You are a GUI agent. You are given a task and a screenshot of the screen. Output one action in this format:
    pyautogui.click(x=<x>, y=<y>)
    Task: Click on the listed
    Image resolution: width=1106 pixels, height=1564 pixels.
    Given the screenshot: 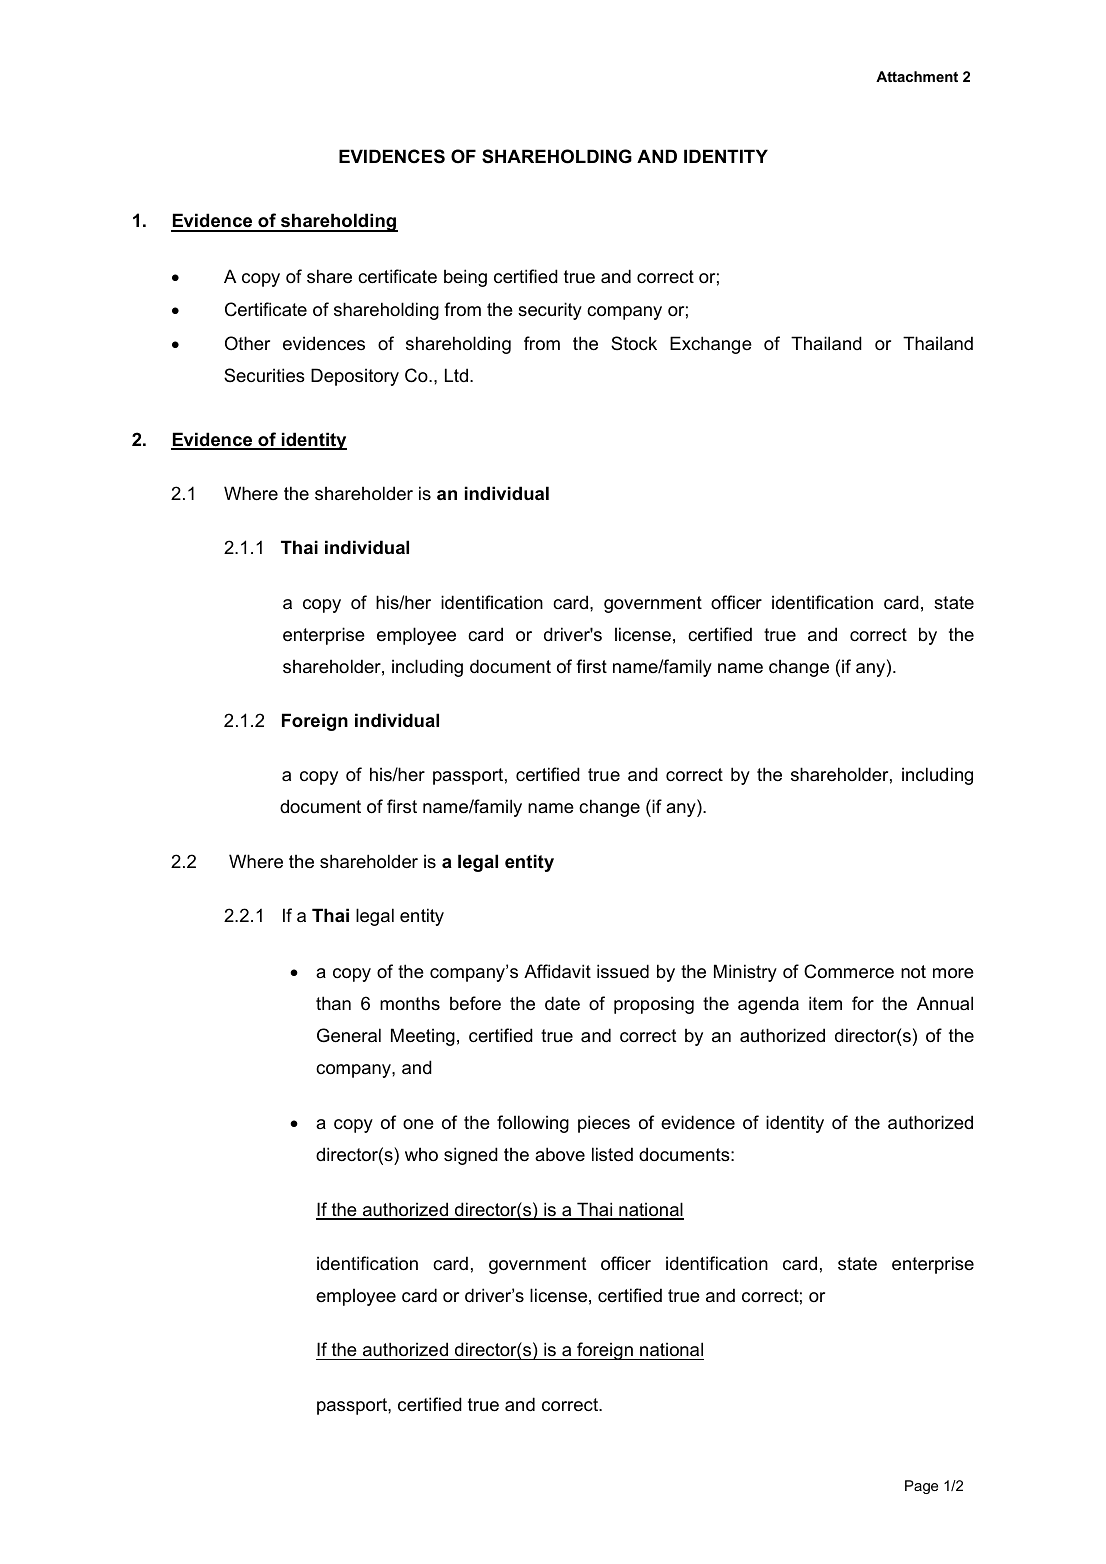 What is the action you would take?
    pyautogui.click(x=612, y=1154)
